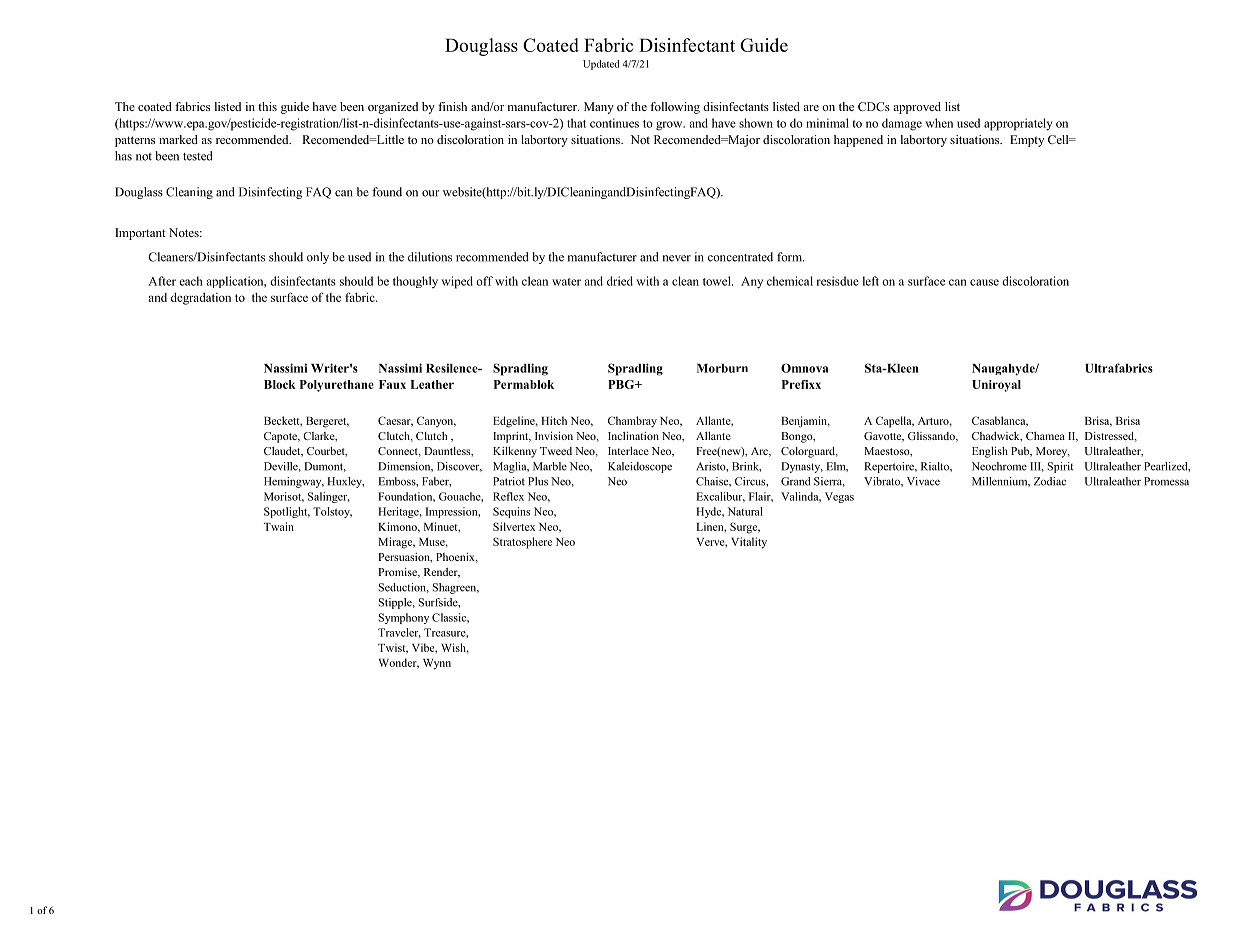 The height and width of the screenshot is (952, 1233). I want to click on never, so click(677, 258).
